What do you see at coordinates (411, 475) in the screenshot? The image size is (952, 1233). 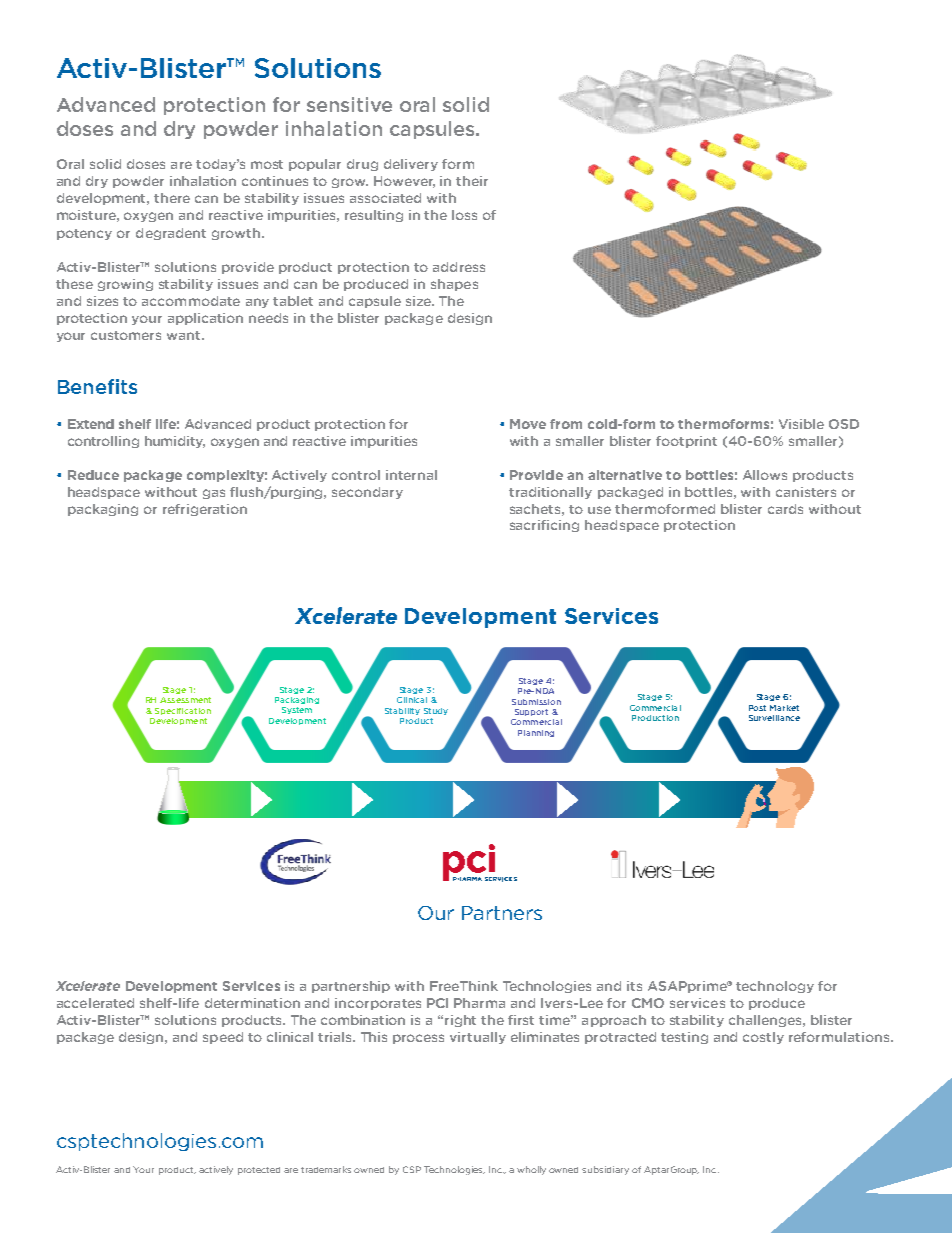 I see `internal` at bounding box center [411, 475].
